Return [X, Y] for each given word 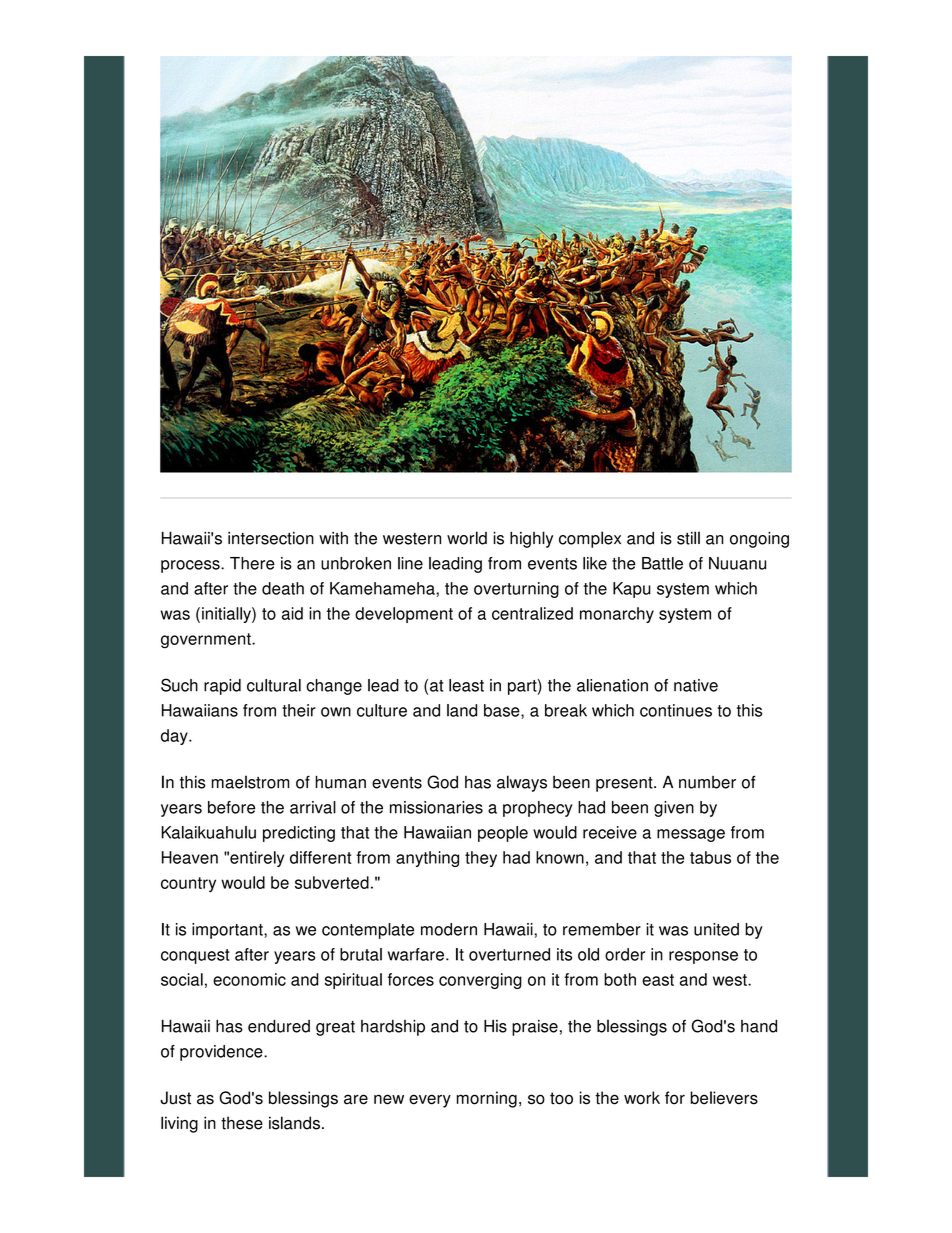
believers [724, 1098]
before [231, 807]
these [242, 1123]
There [252, 563]
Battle [662, 563]
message [691, 835]
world [467, 538]
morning [487, 1099]
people [503, 834]
